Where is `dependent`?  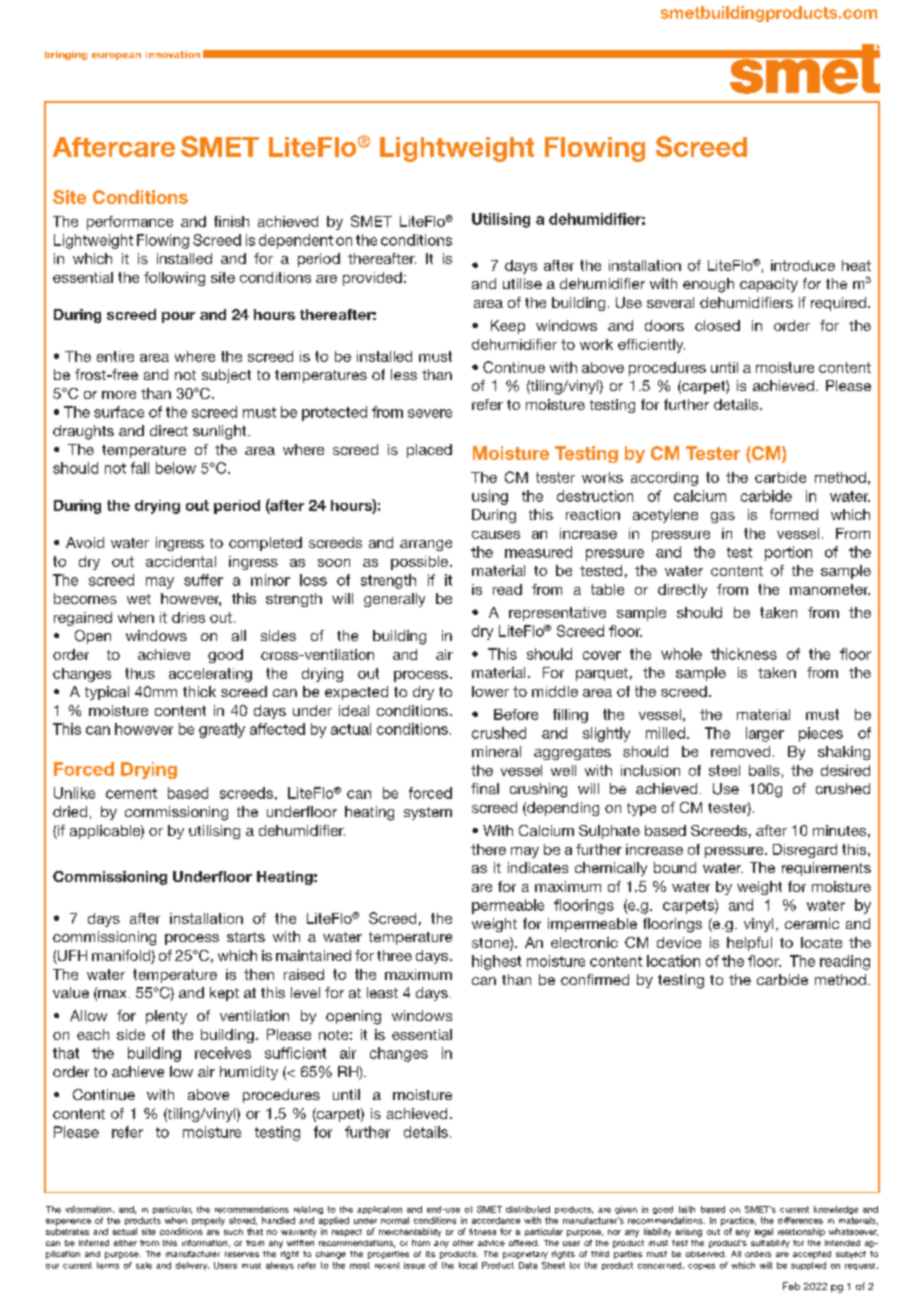 dependent is located at coordinates (296, 241).
